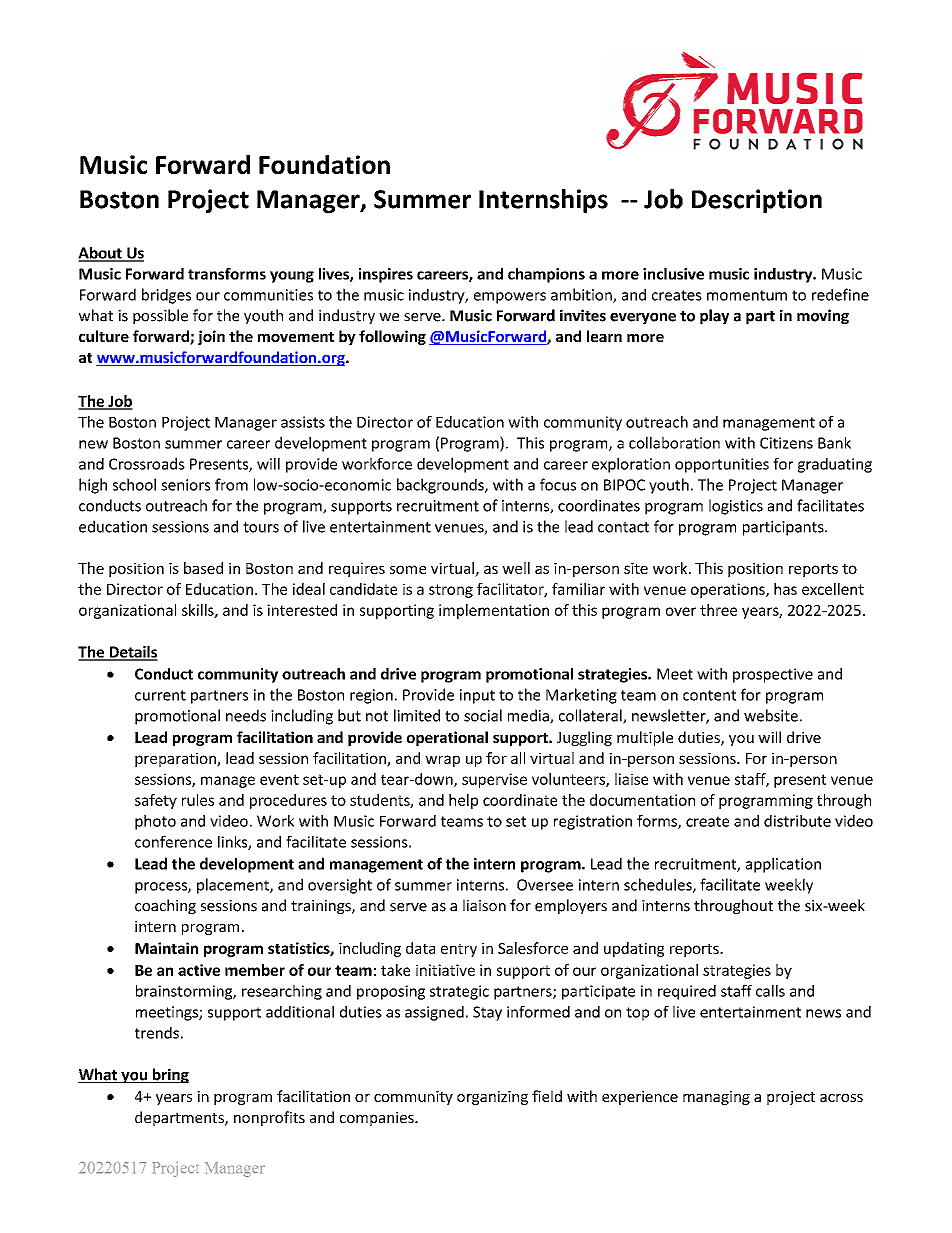 Image resolution: width=952 pixels, height=1233 pixels. I want to click on rules, so click(198, 800).
